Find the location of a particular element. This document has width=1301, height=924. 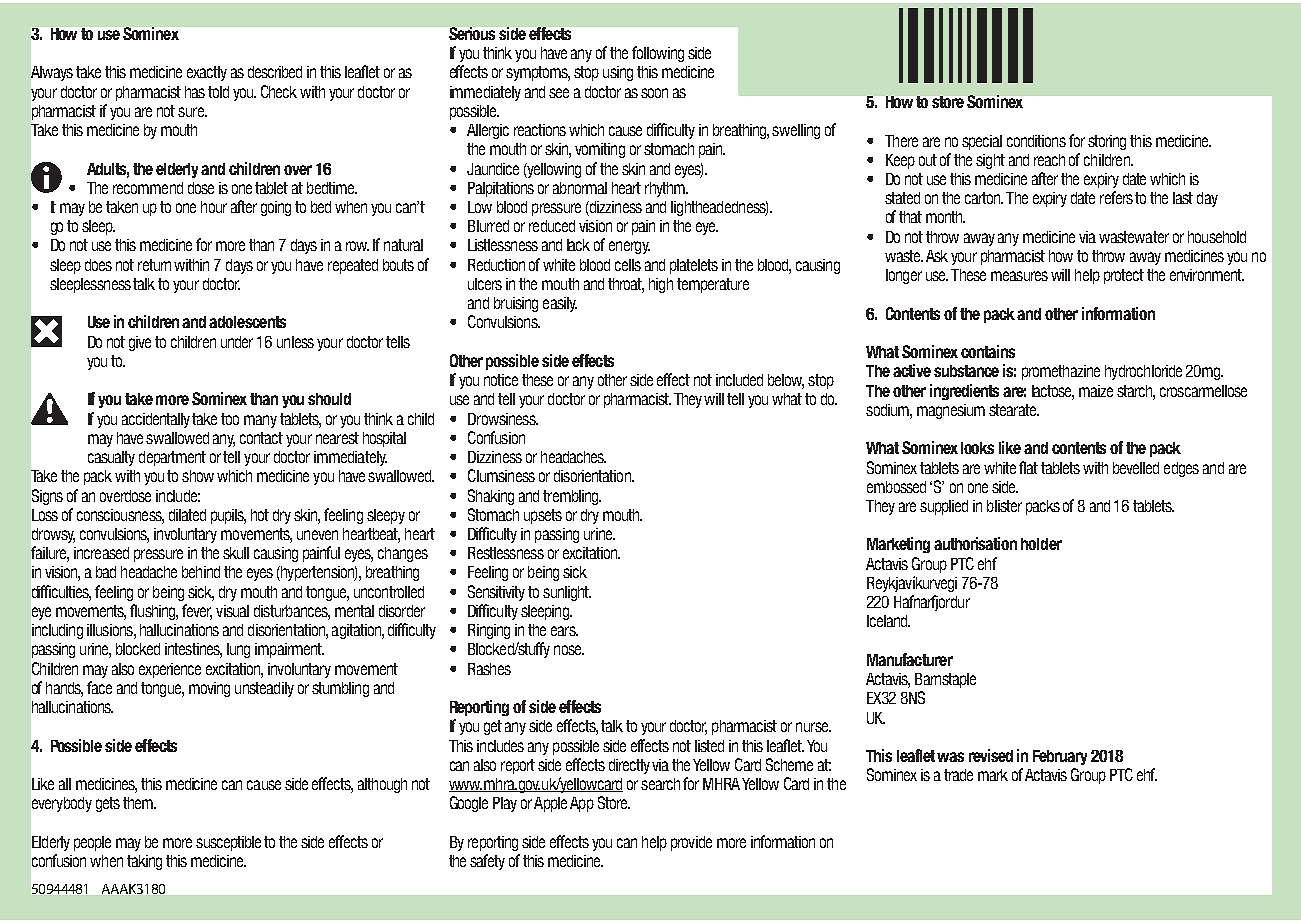

following is located at coordinates (658, 54).
